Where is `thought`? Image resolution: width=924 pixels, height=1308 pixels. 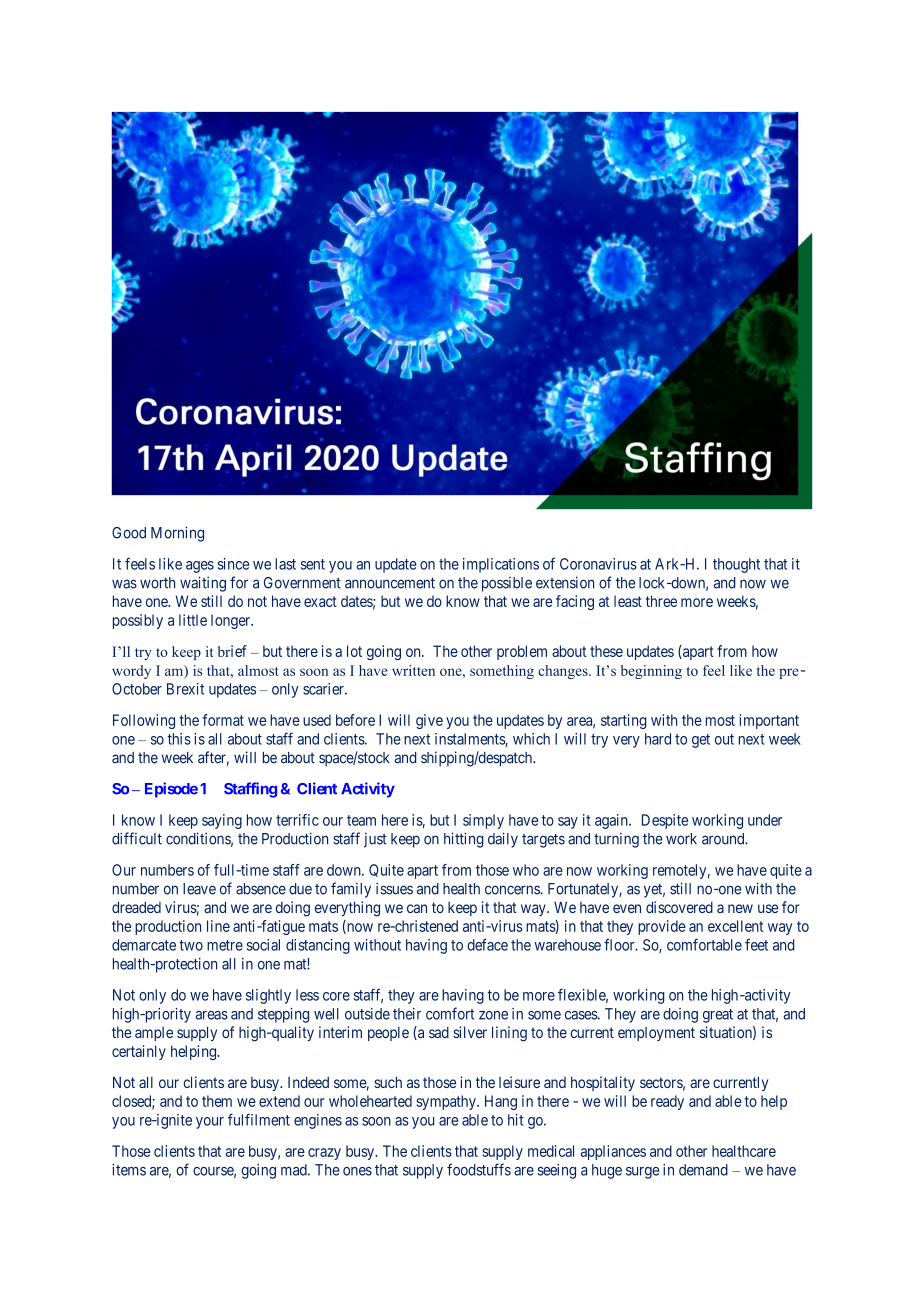 thought is located at coordinates (736, 565).
